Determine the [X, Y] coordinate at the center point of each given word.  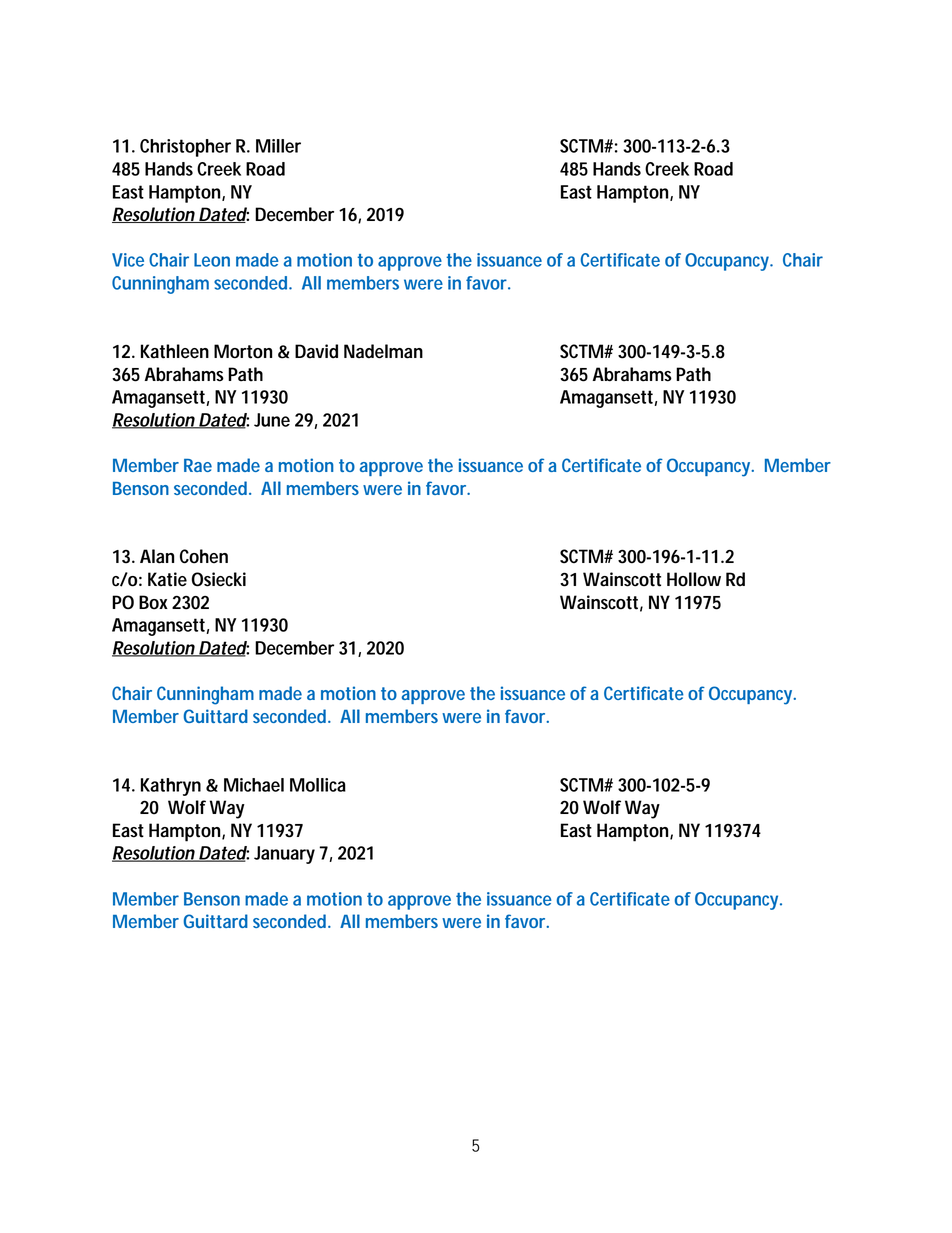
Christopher [185, 148]
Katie [167, 579]
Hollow [694, 579]
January [284, 855]
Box [153, 602]
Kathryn [171, 787]
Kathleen [175, 351]
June [272, 420]
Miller [278, 146]
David [316, 351]
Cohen [204, 556]
